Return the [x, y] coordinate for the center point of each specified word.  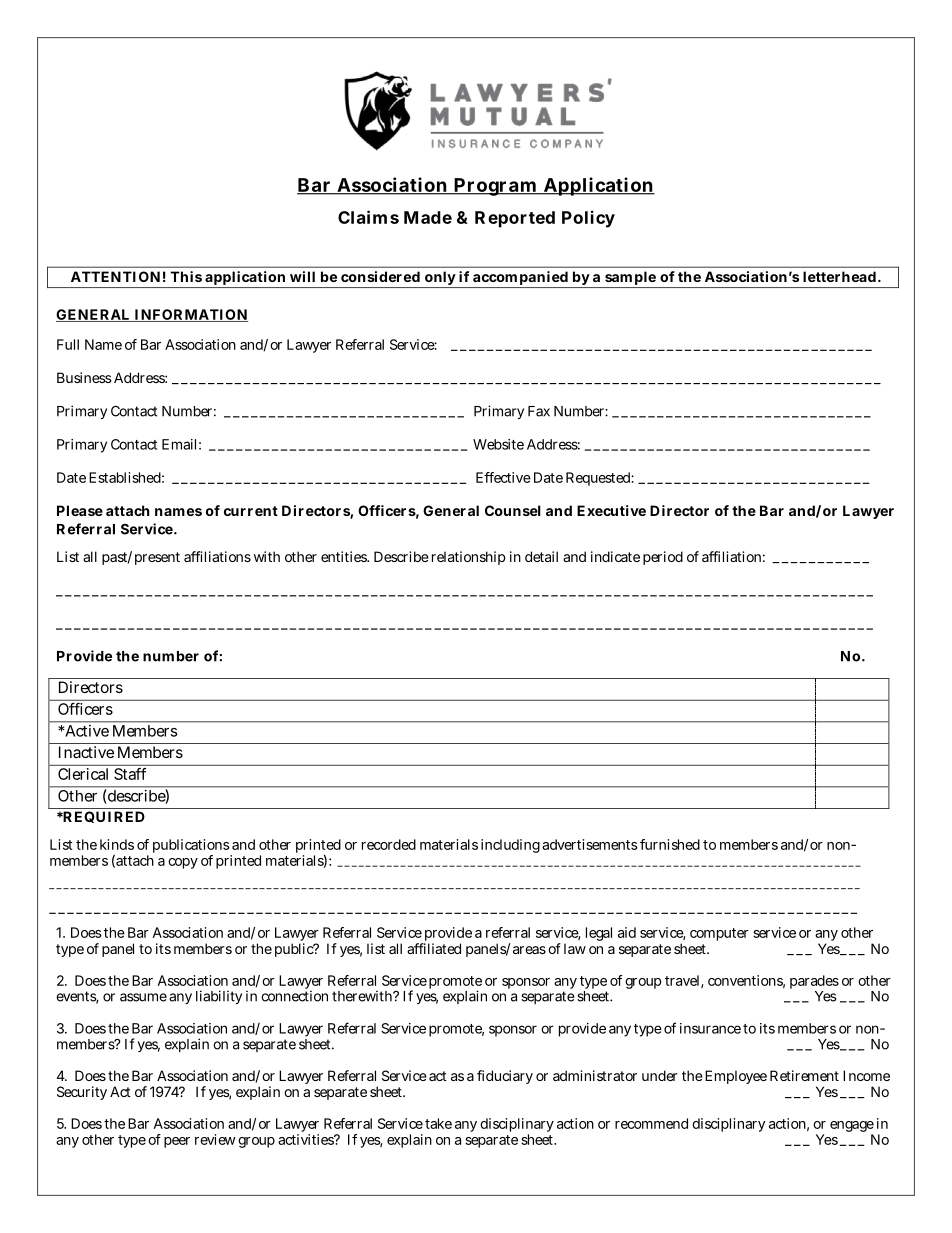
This [186, 276]
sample [630, 279]
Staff [130, 774]
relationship [468, 558]
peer [177, 1142]
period [663, 558]
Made [428, 217]
